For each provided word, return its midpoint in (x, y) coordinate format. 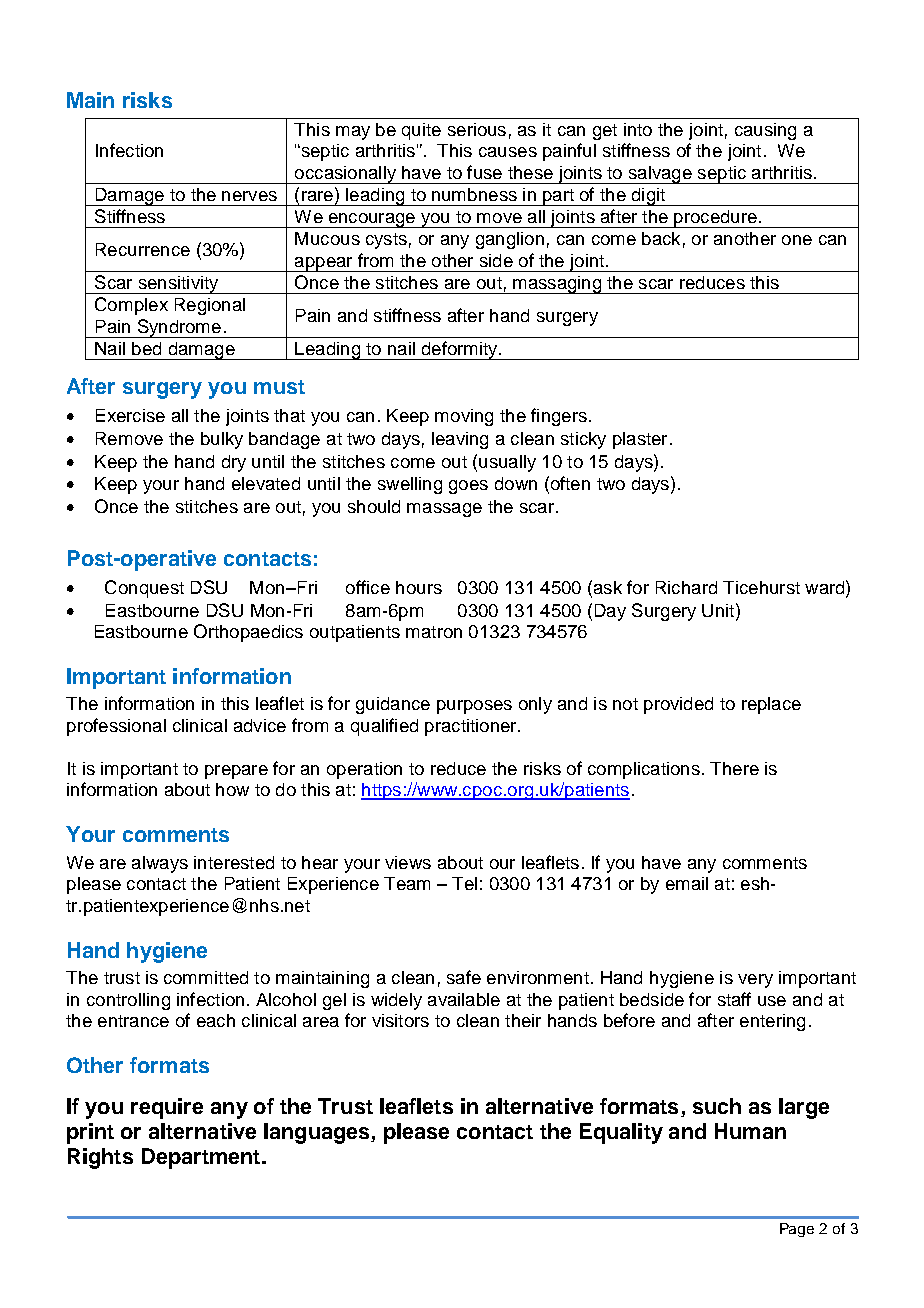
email (687, 883)
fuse (484, 172)
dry (234, 463)
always (160, 864)
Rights (100, 1158)
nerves (249, 196)
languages (318, 1133)
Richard (686, 587)
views (408, 862)
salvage (660, 175)
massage (444, 510)
